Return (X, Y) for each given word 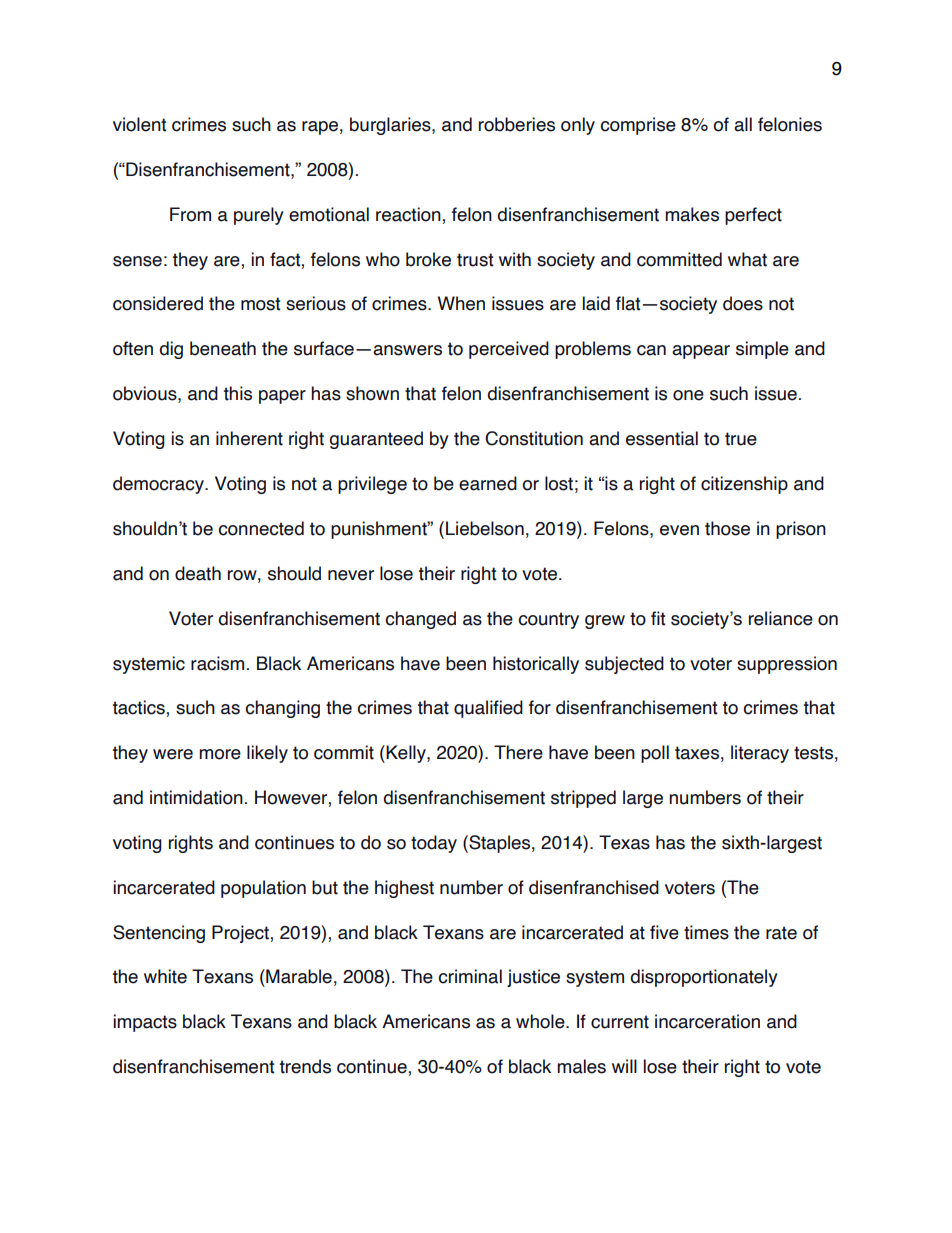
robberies (517, 124)
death (198, 573)
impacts (145, 1023)
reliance (781, 618)
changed (420, 620)
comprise (638, 126)
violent (139, 124)
